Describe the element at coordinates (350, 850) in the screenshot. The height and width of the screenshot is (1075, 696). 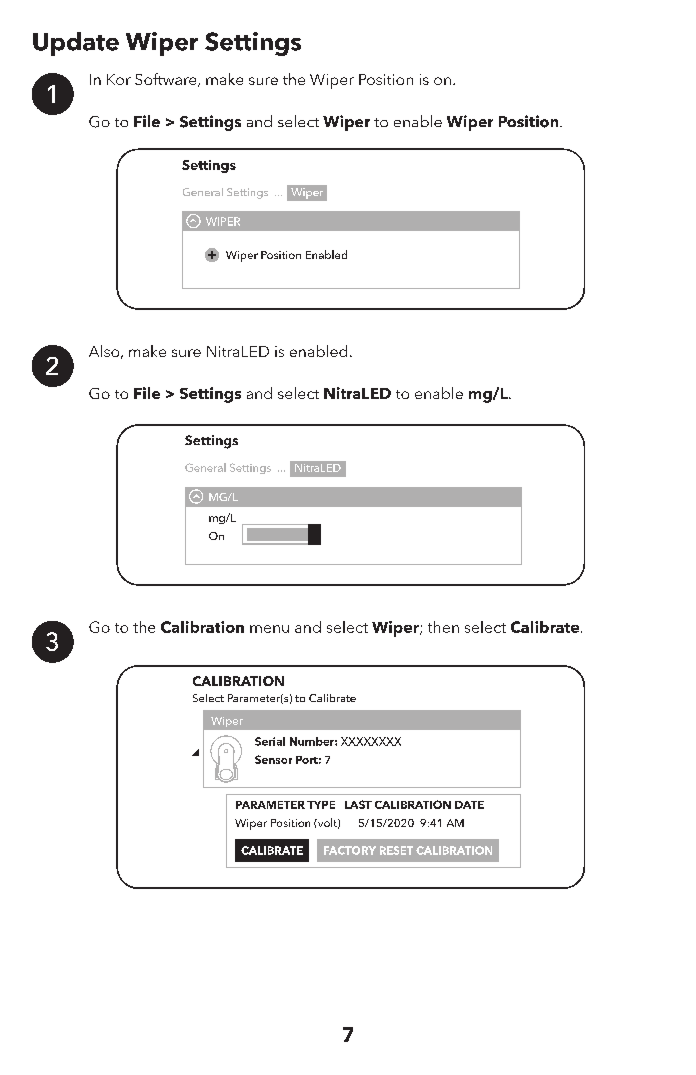
I see `FACTORY` at that location.
